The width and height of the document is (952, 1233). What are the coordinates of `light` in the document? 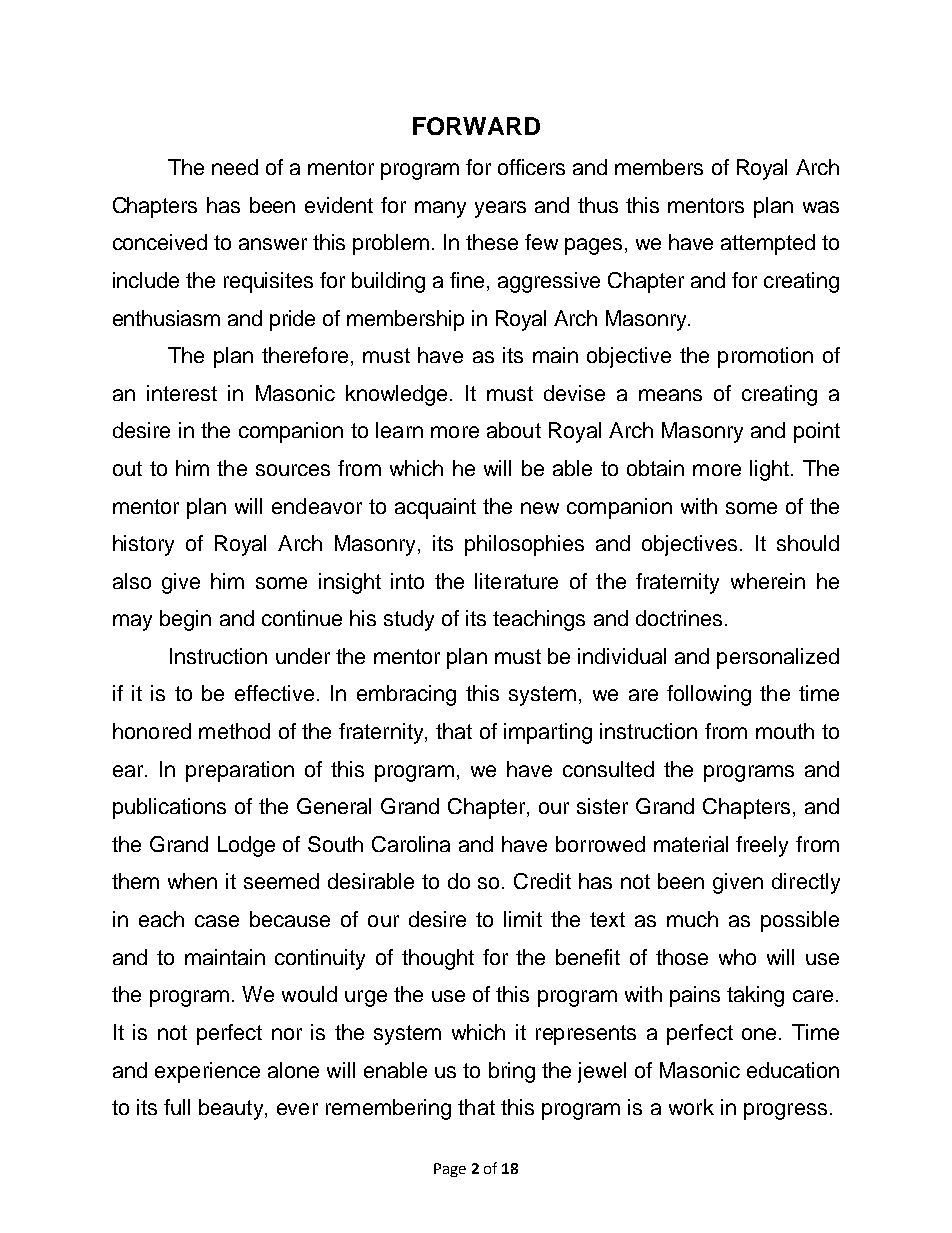 It's located at (769, 470).
